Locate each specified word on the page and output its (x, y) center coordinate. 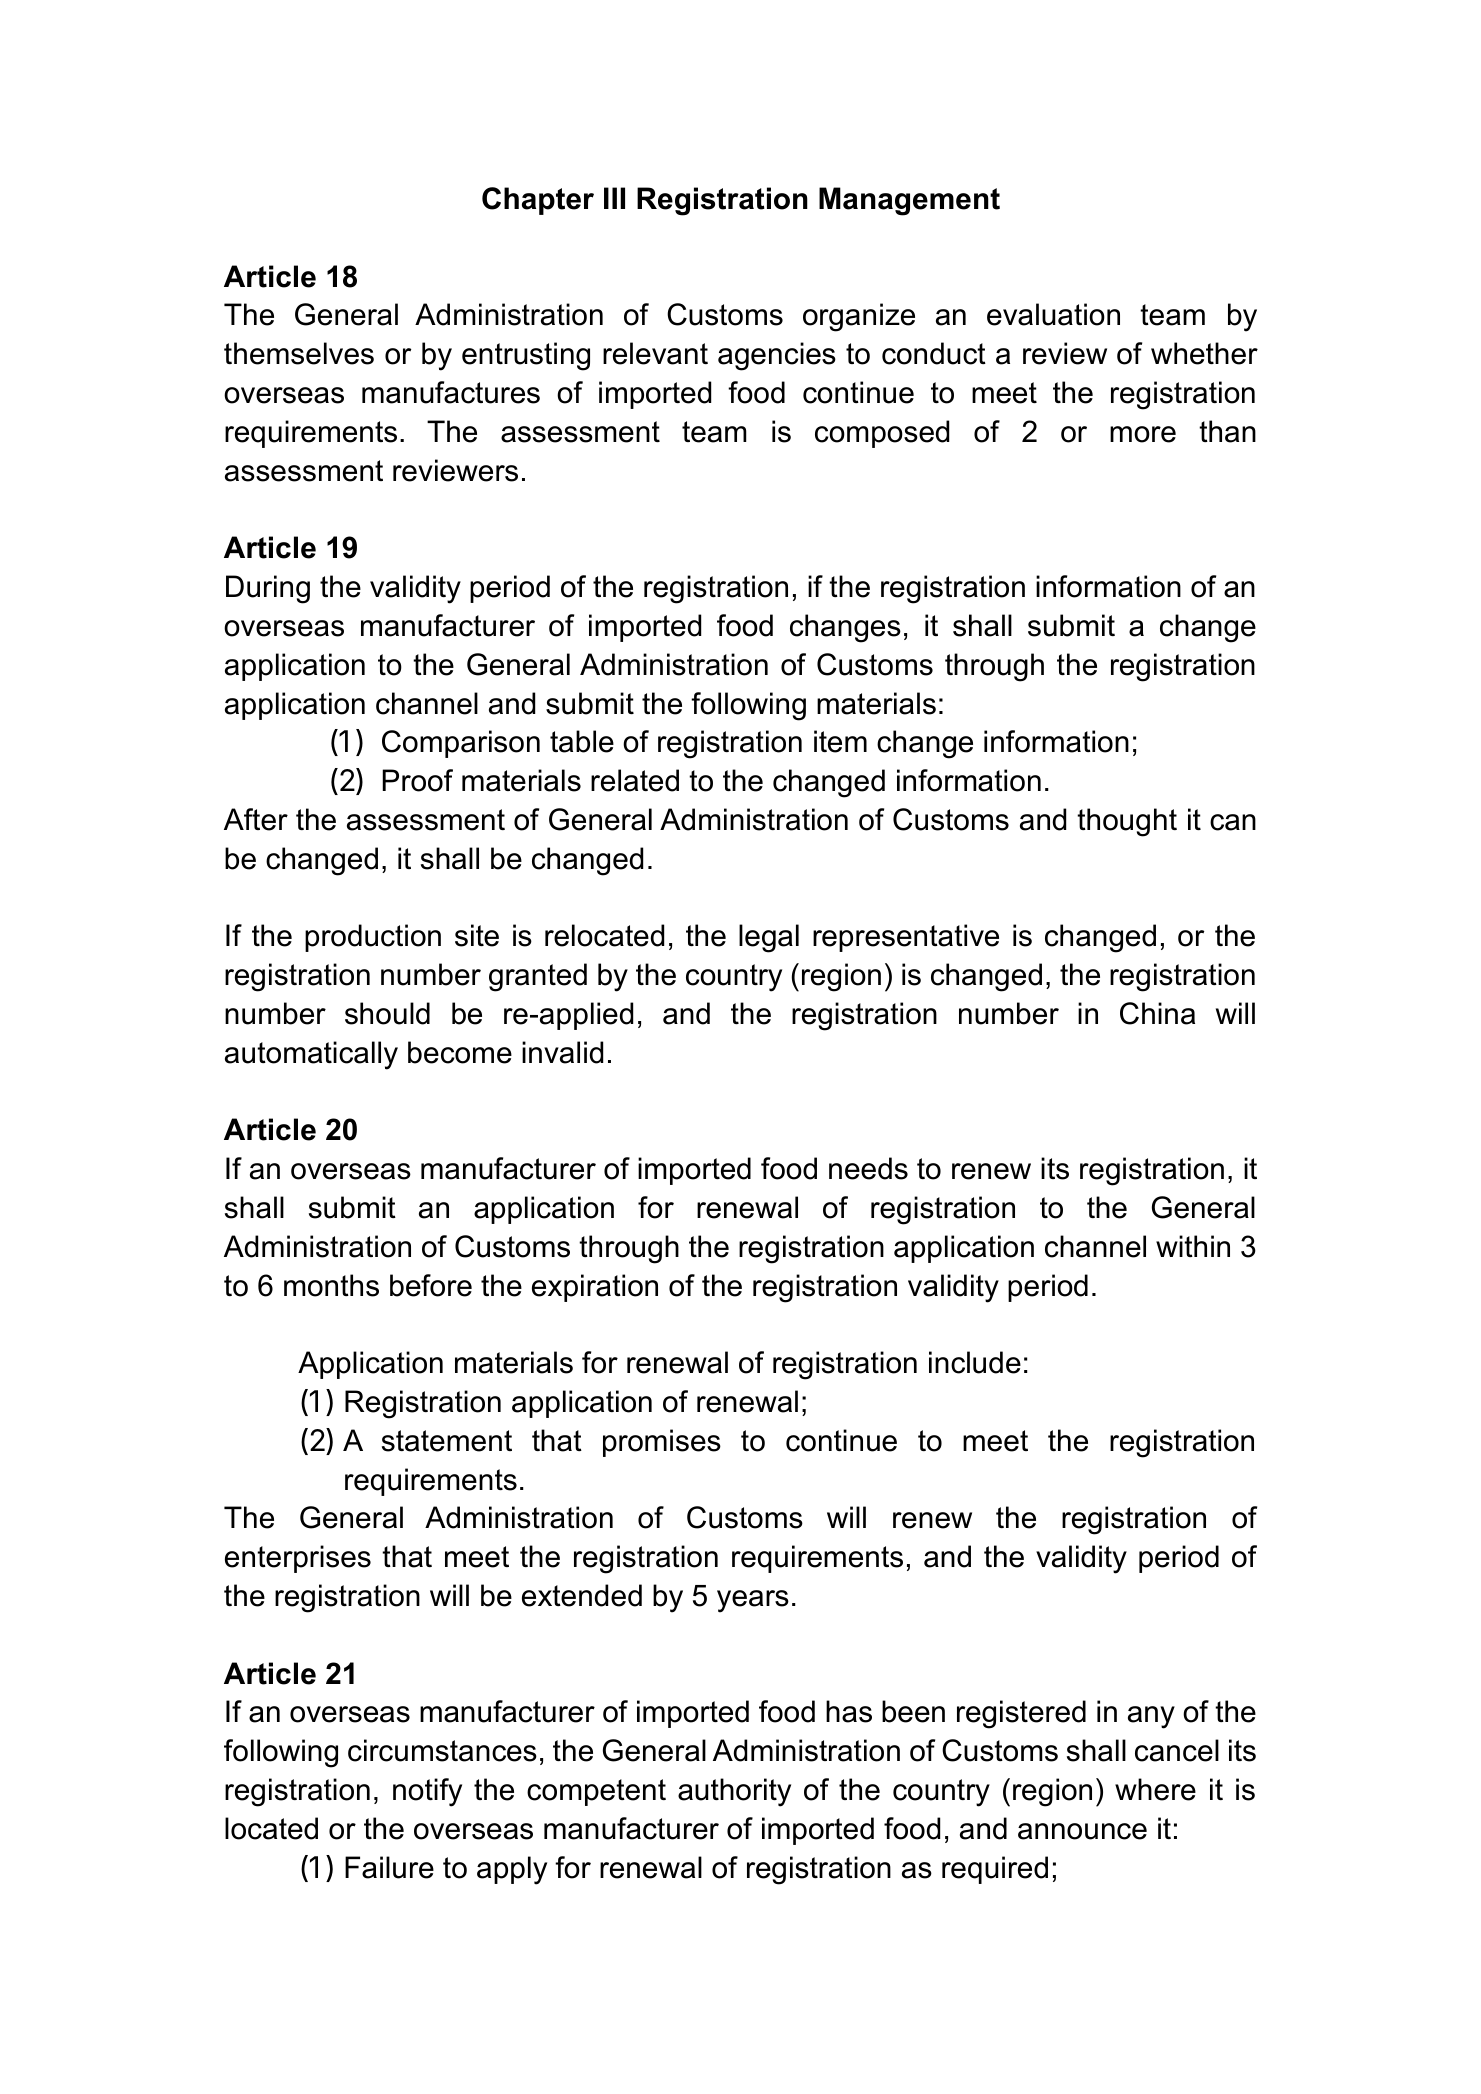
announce (1082, 1831)
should (387, 1013)
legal (769, 938)
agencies (777, 356)
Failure (389, 1867)
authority (734, 1792)
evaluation (1053, 314)
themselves (299, 353)
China (1157, 1013)
